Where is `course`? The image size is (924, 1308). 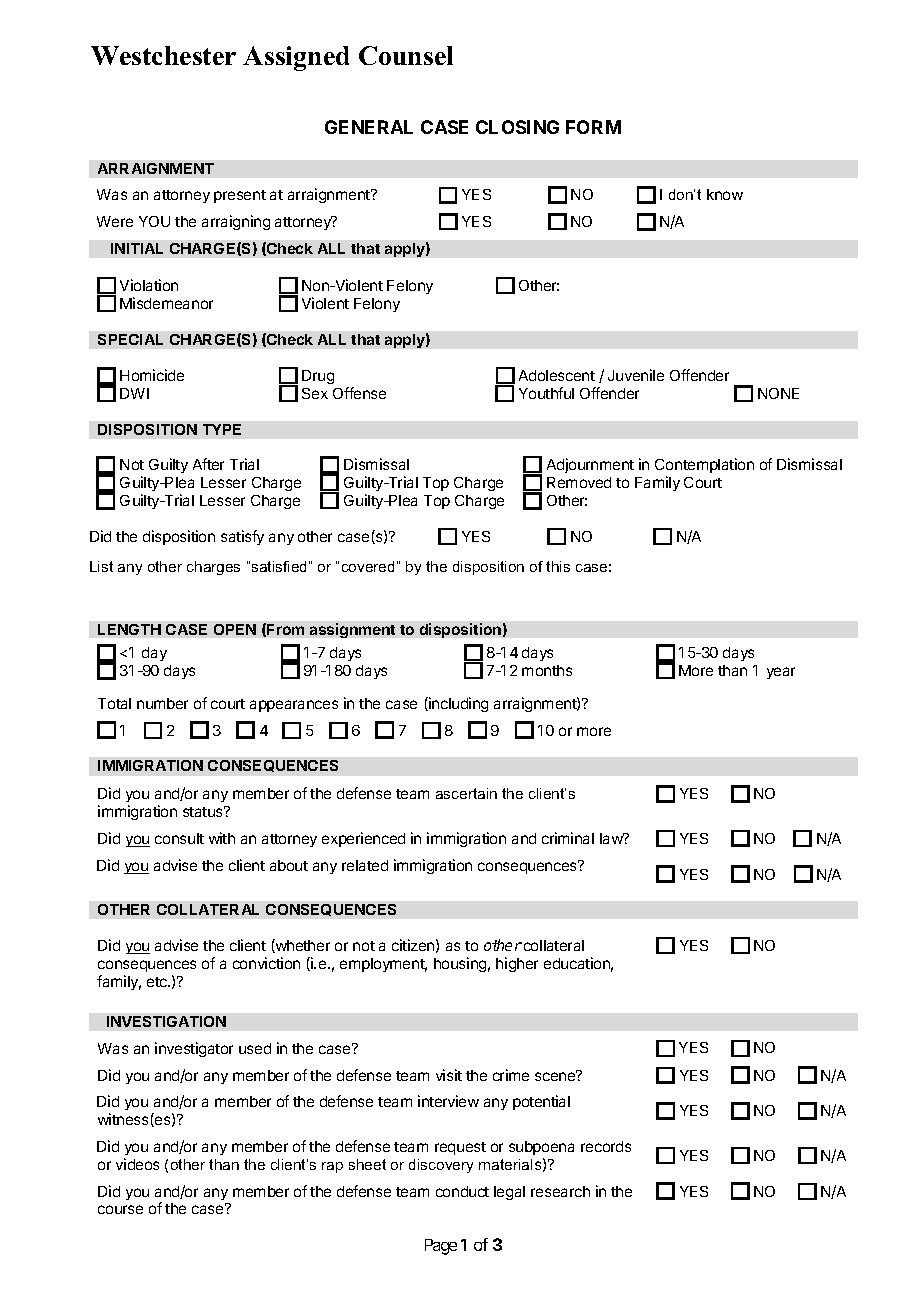
course is located at coordinates (120, 1209).
